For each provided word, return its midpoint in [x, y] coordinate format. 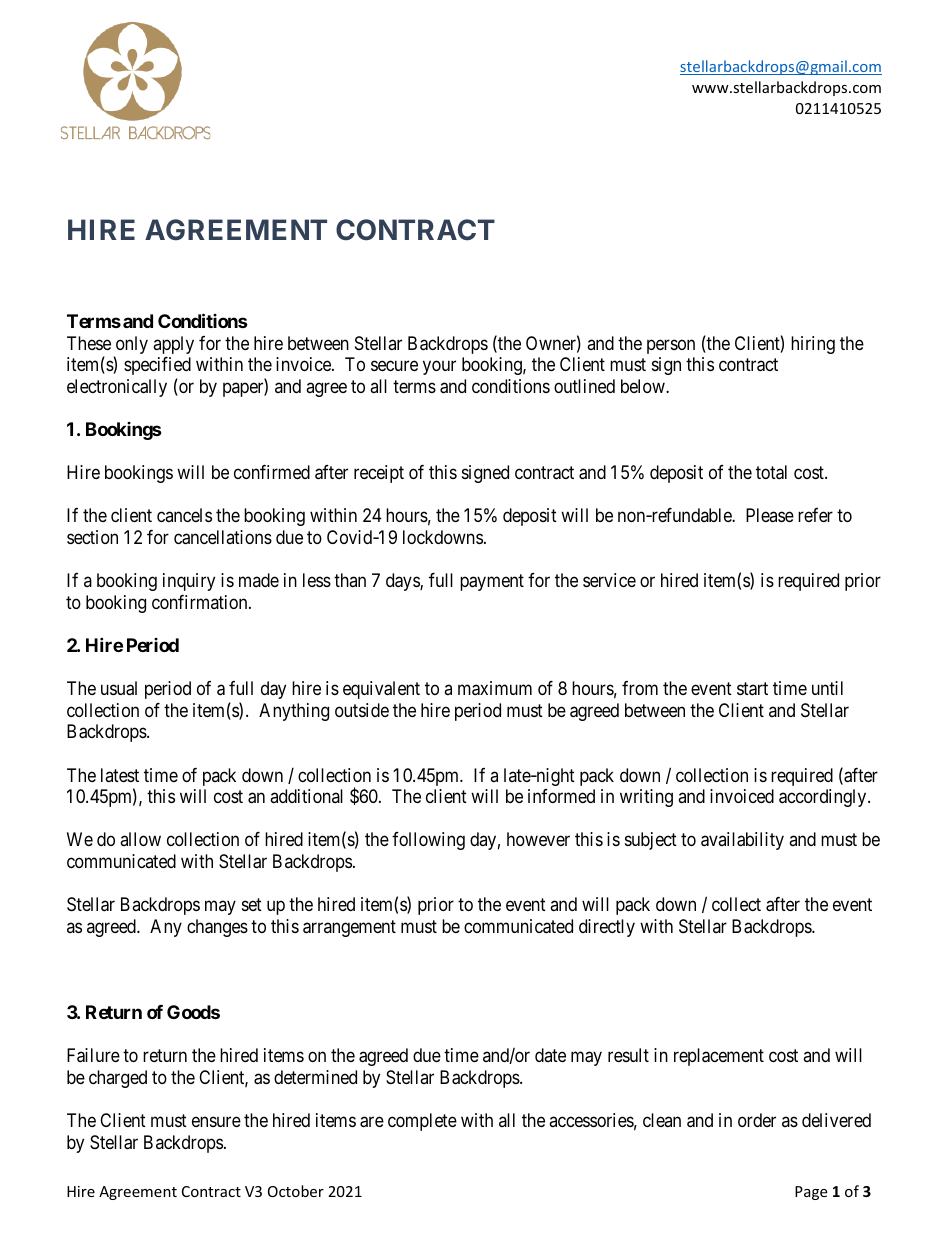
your [439, 368]
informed [561, 796]
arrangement [349, 928]
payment [492, 583]
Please [770, 515]
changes [217, 928]
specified [157, 366]
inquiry [189, 582]
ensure [216, 1122]
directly [607, 928]
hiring [813, 345]
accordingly [824, 798]
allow [140, 839]
